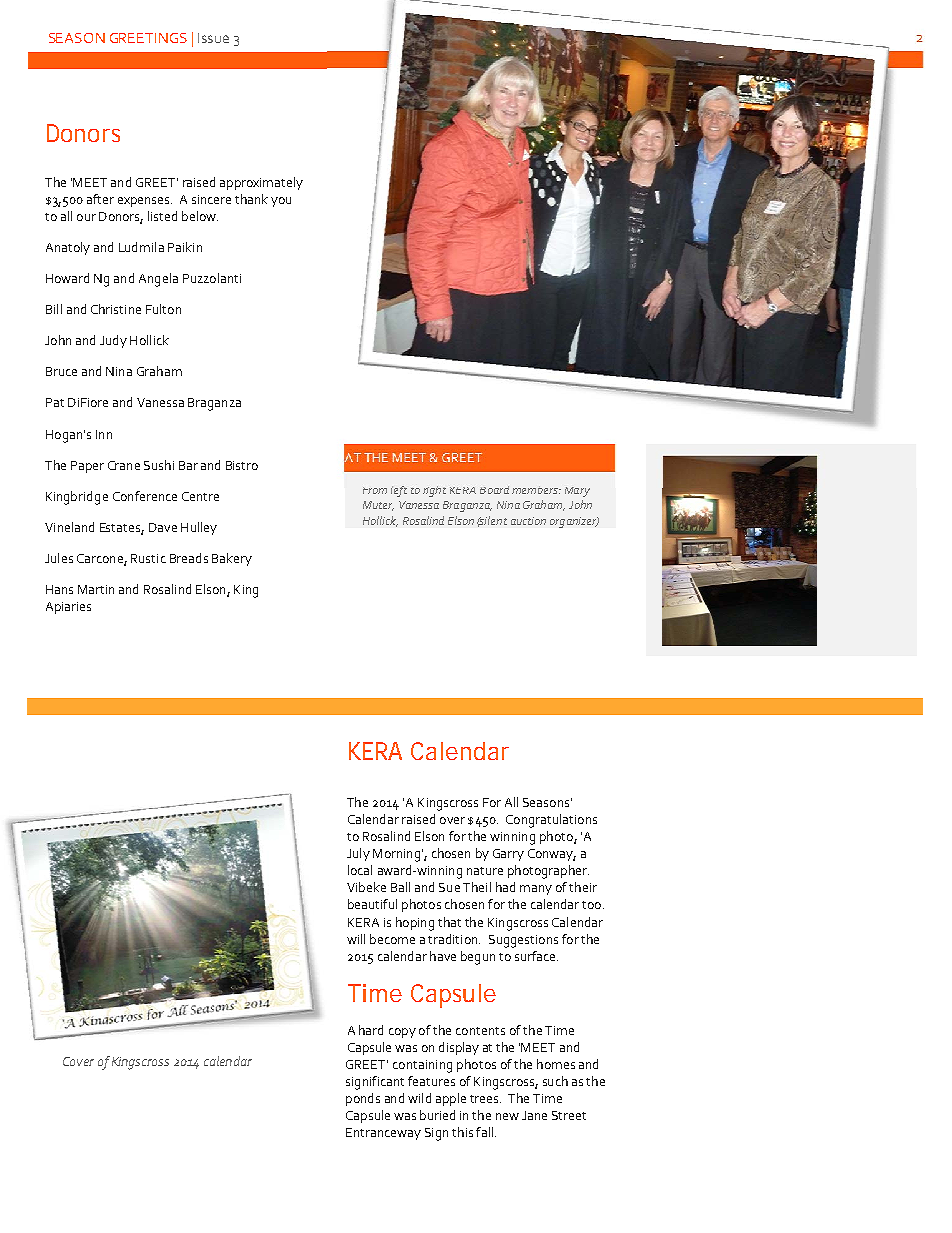 This screenshot has height=1233, width=952. I want to click on Issue, so click(213, 38).
